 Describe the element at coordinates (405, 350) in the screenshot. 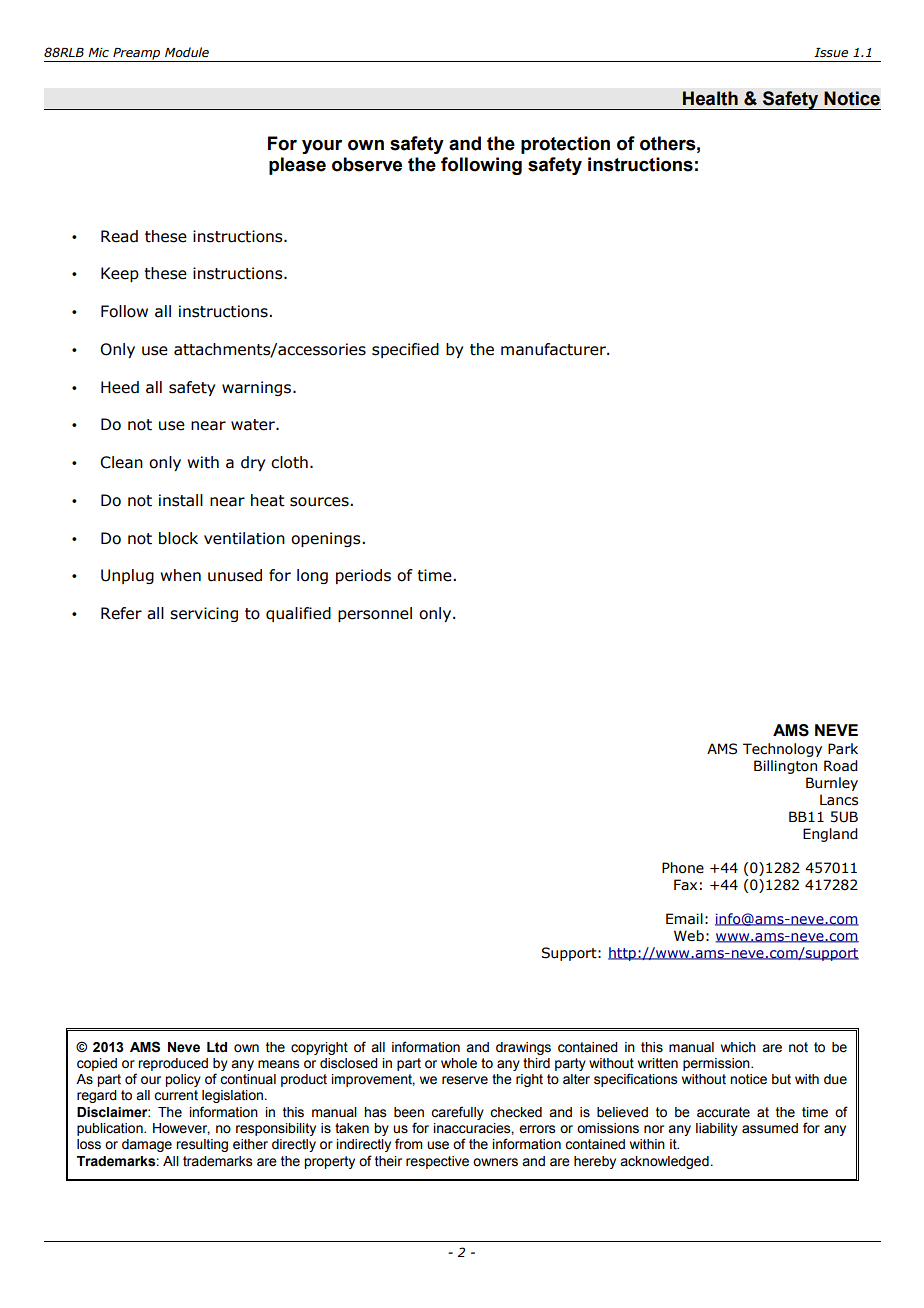

I see `specified` at that location.
